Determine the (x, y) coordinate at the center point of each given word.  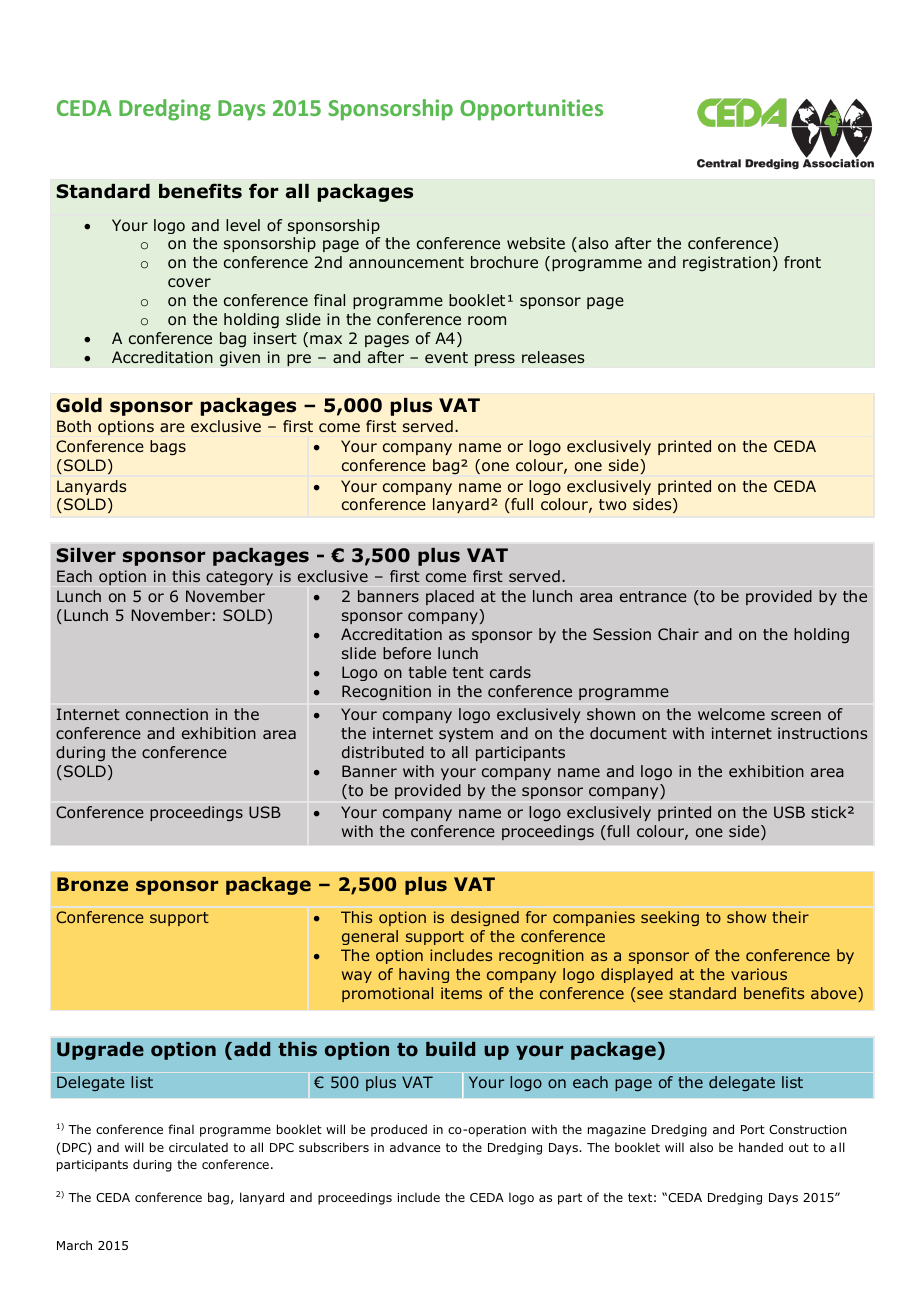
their (790, 917)
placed (450, 597)
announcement (406, 263)
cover (189, 283)
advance (415, 1147)
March (74, 1245)
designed (485, 918)
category (239, 578)
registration (726, 263)
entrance (653, 596)
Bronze (92, 884)
